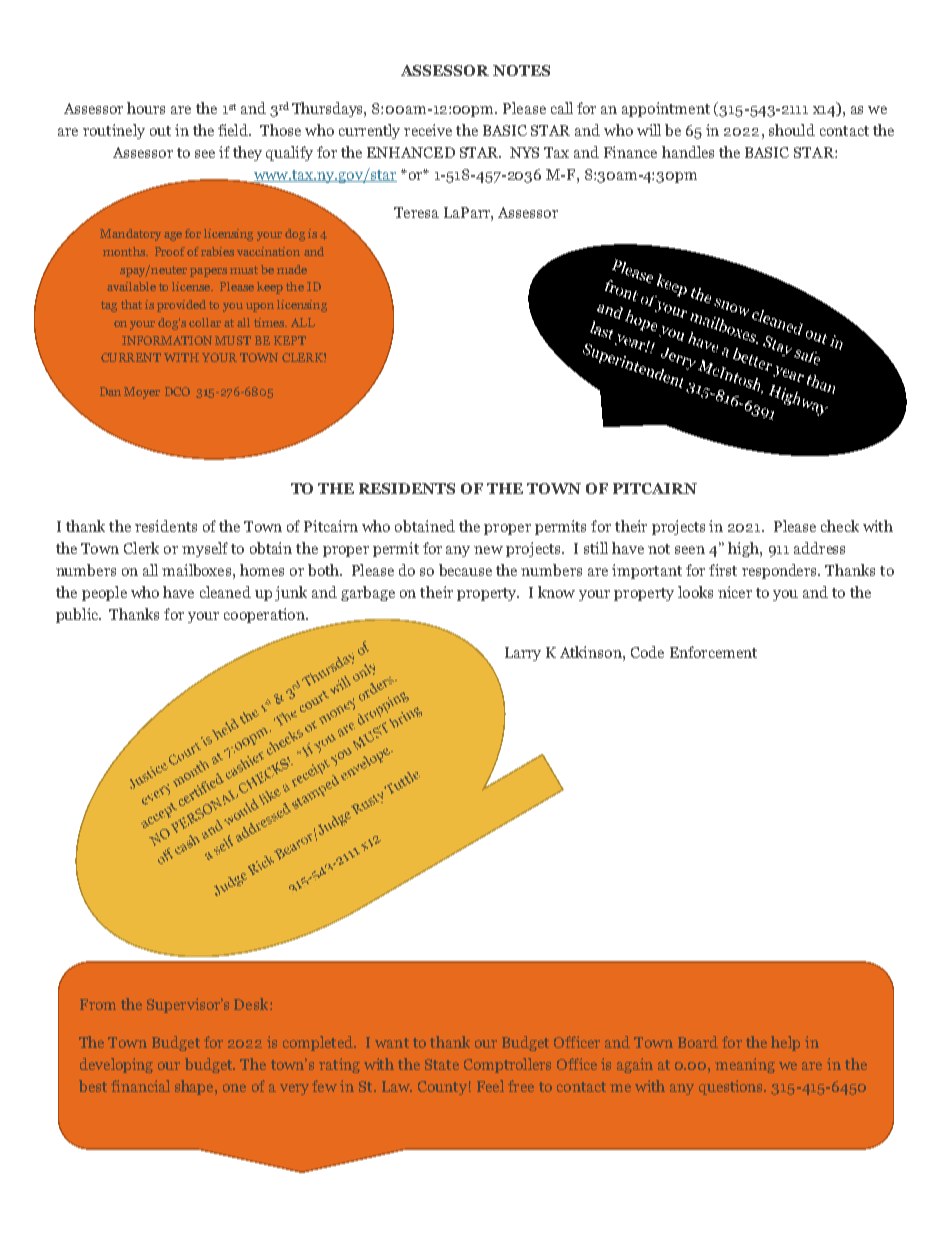  Describe the element at coordinates (167, 340) in the screenshot. I see `INFORMATION` at that location.
